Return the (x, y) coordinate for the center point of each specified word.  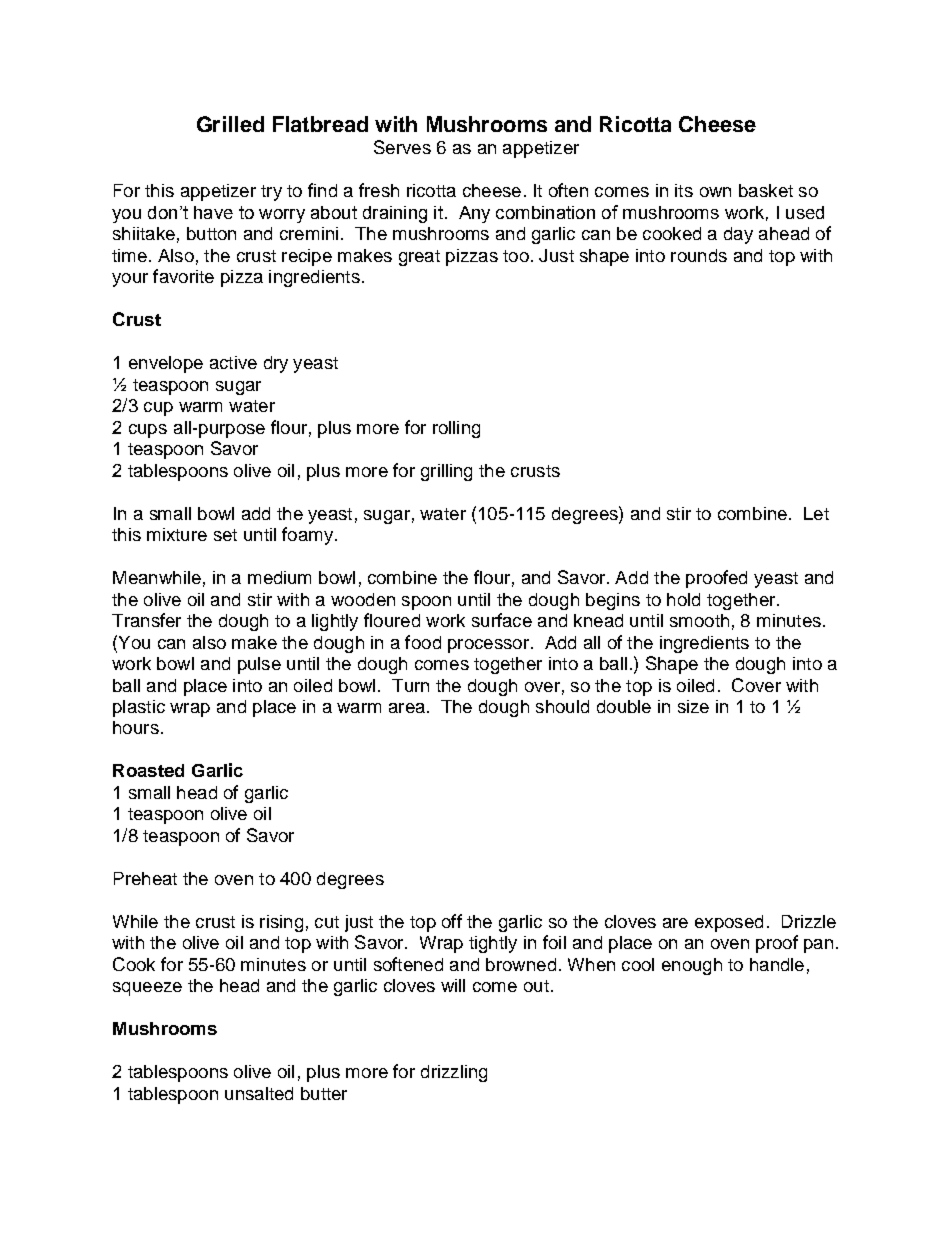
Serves (402, 147)
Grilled (230, 124)
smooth (699, 620)
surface (502, 620)
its (684, 190)
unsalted (259, 1093)
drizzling (454, 1073)
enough (692, 966)
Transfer (146, 620)
